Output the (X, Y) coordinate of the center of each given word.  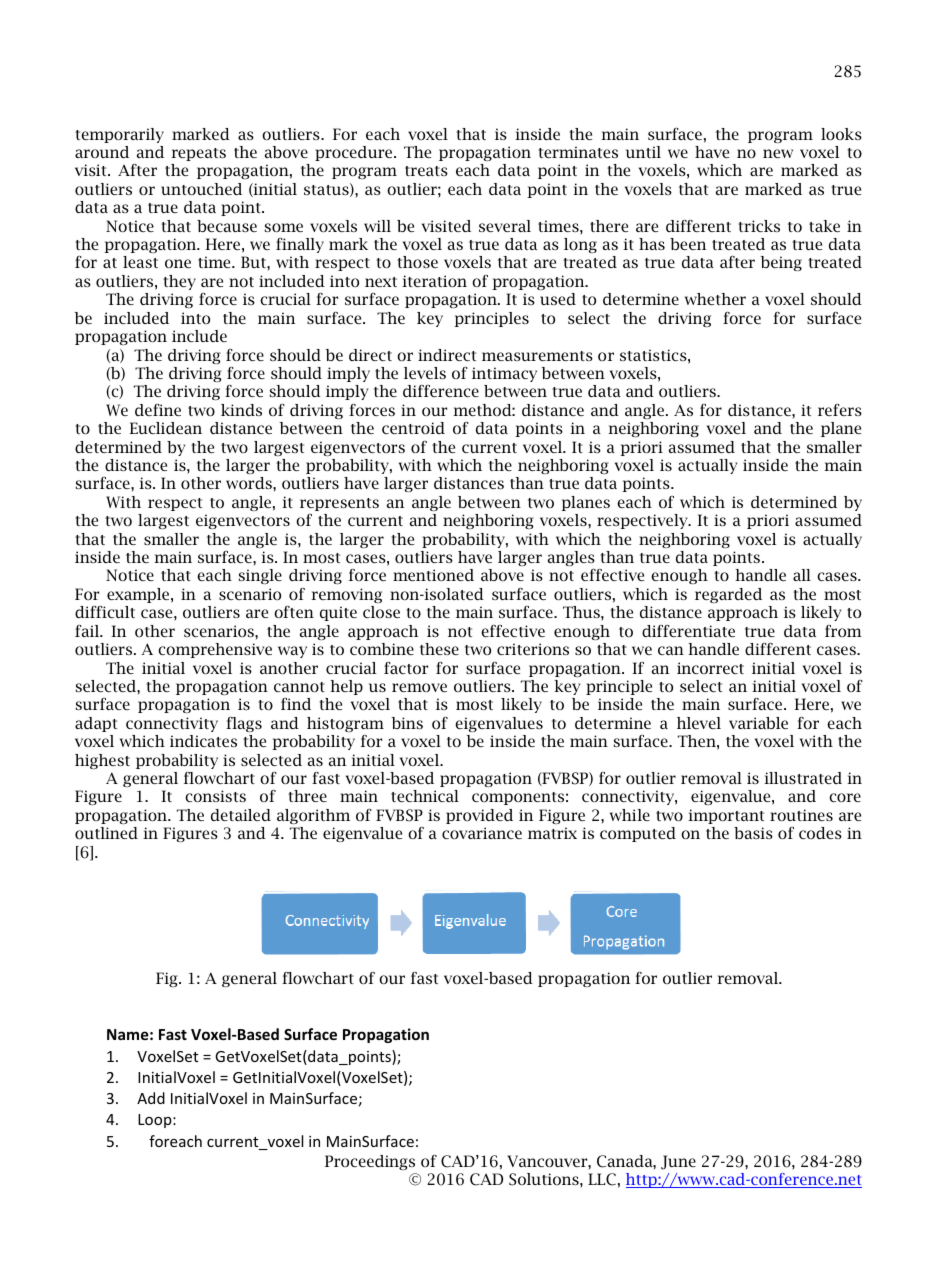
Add (151, 1098)
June (678, 1162)
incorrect (710, 668)
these (439, 649)
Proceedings (370, 1162)
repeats (198, 154)
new (778, 153)
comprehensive (215, 650)
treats (426, 171)
